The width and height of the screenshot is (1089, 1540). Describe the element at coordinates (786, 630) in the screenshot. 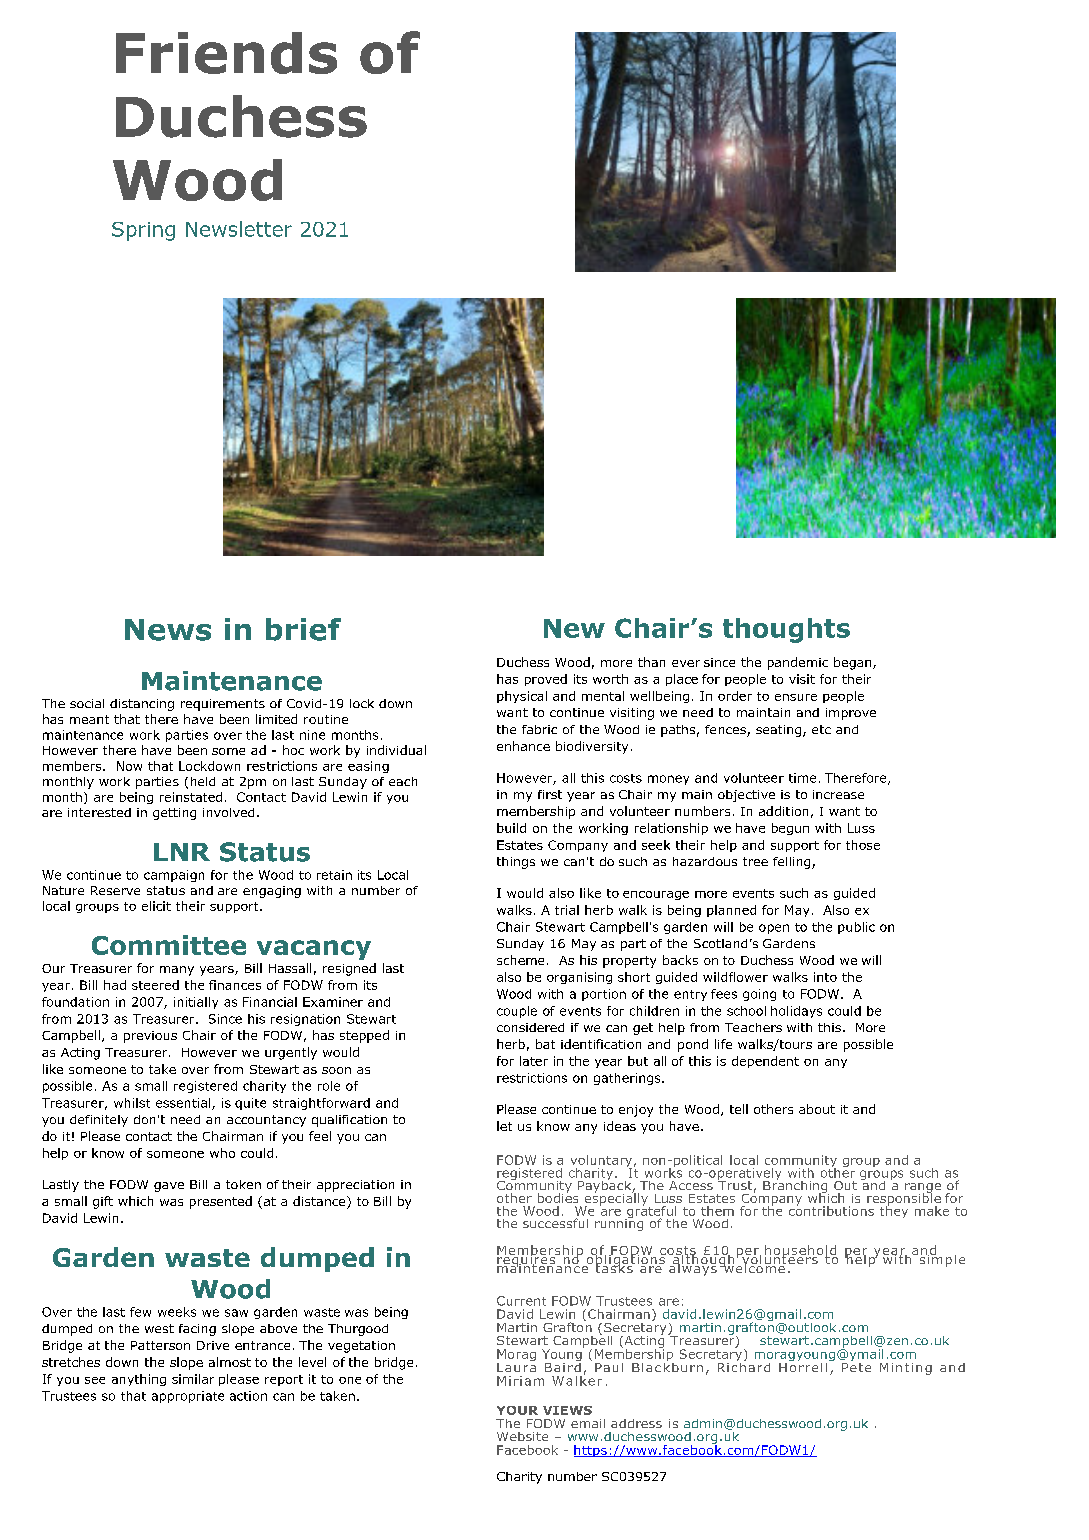

I see `thoughts` at that location.
